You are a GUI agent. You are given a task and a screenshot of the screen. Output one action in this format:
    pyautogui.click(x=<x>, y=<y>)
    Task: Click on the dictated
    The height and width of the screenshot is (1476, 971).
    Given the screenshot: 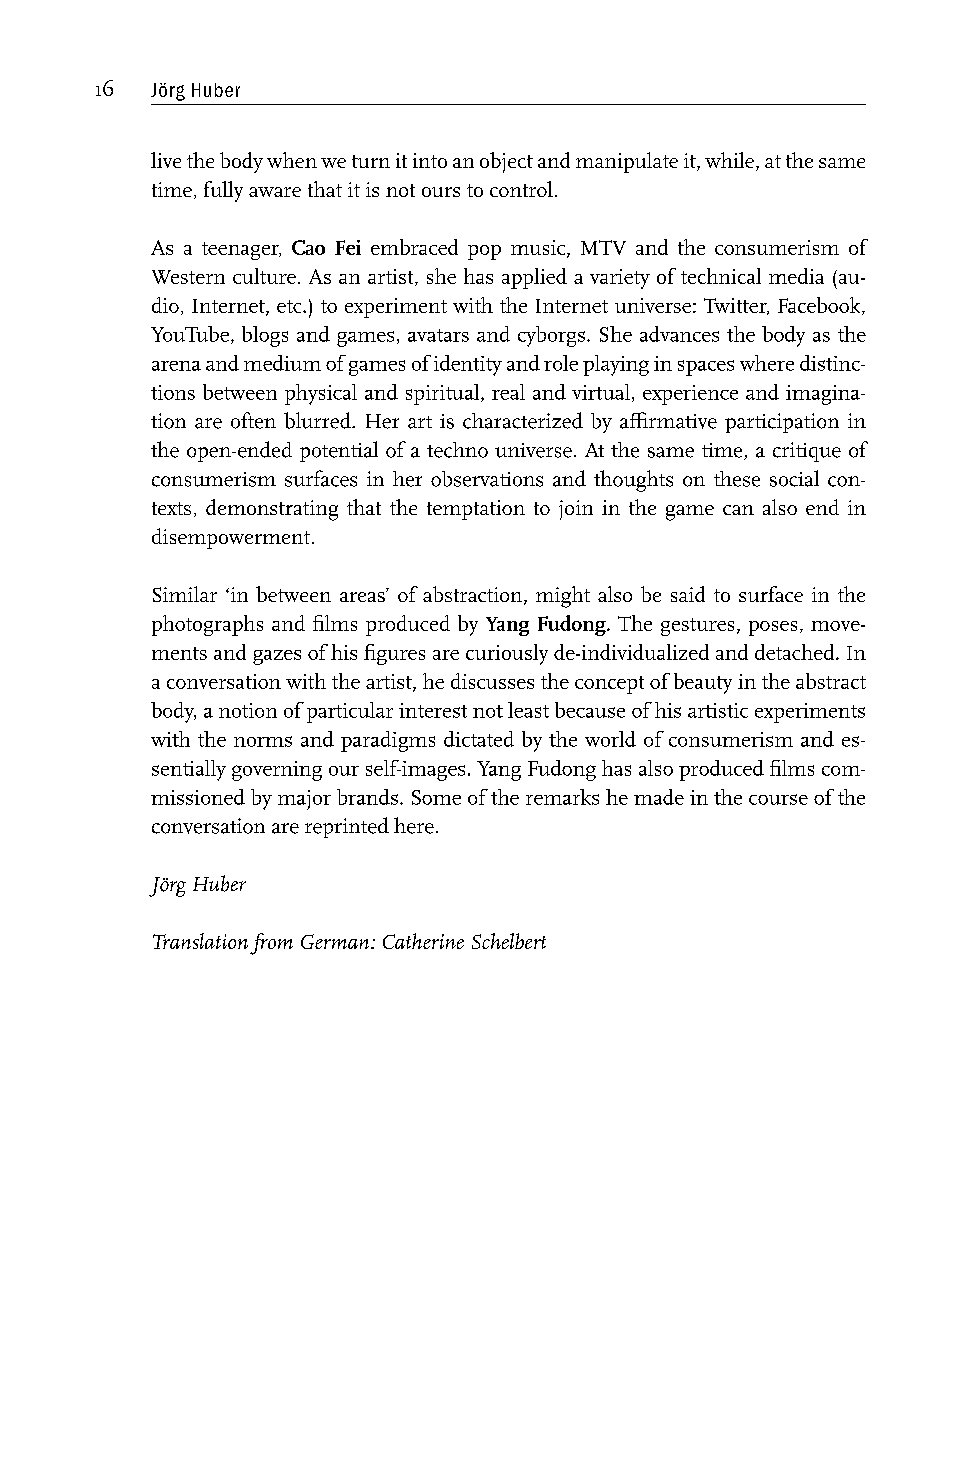 What is the action you would take?
    pyautogui.click(x=479, y=739)
